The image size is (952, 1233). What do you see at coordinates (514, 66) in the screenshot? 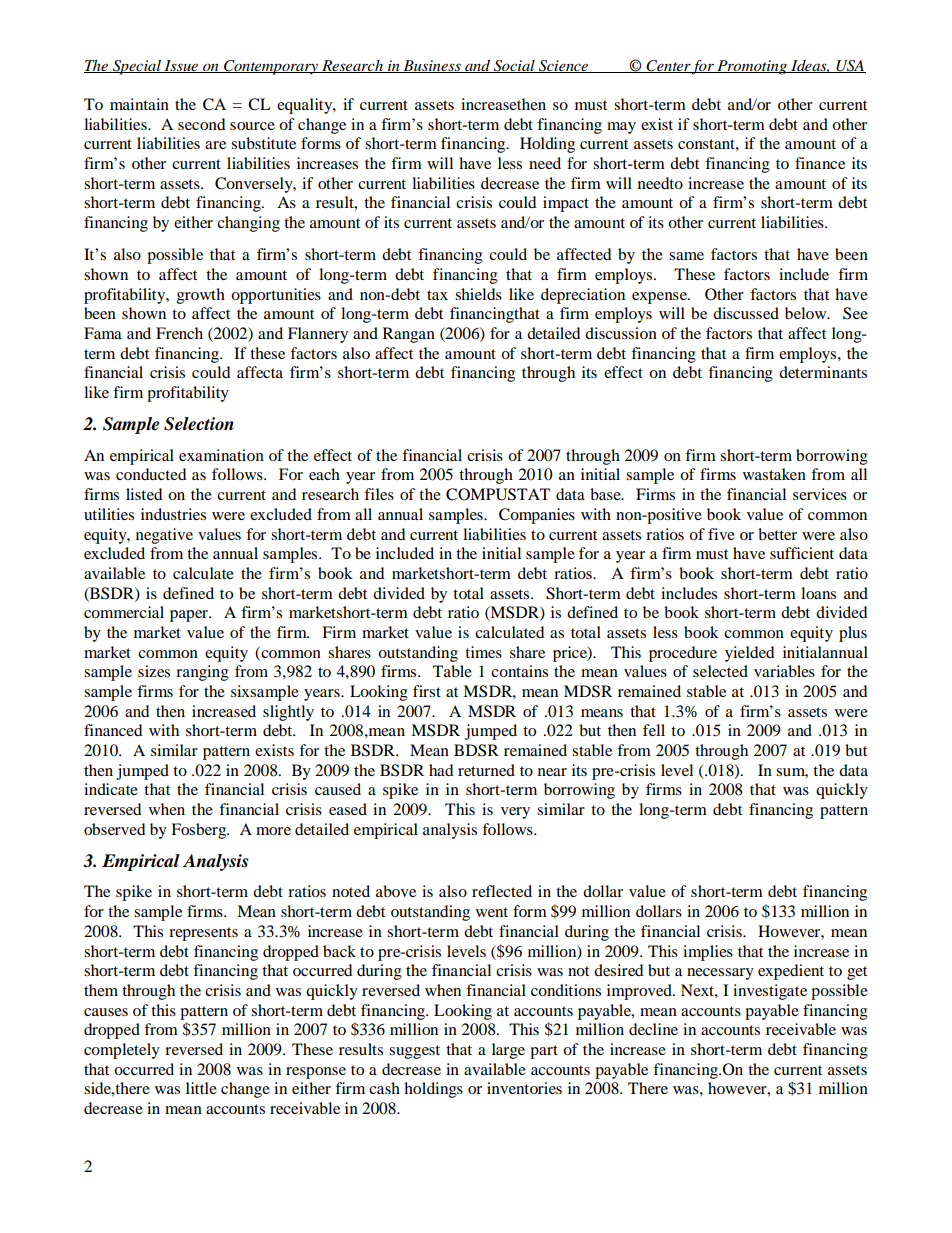
I see `Social` at bounding box center [514, 66].
